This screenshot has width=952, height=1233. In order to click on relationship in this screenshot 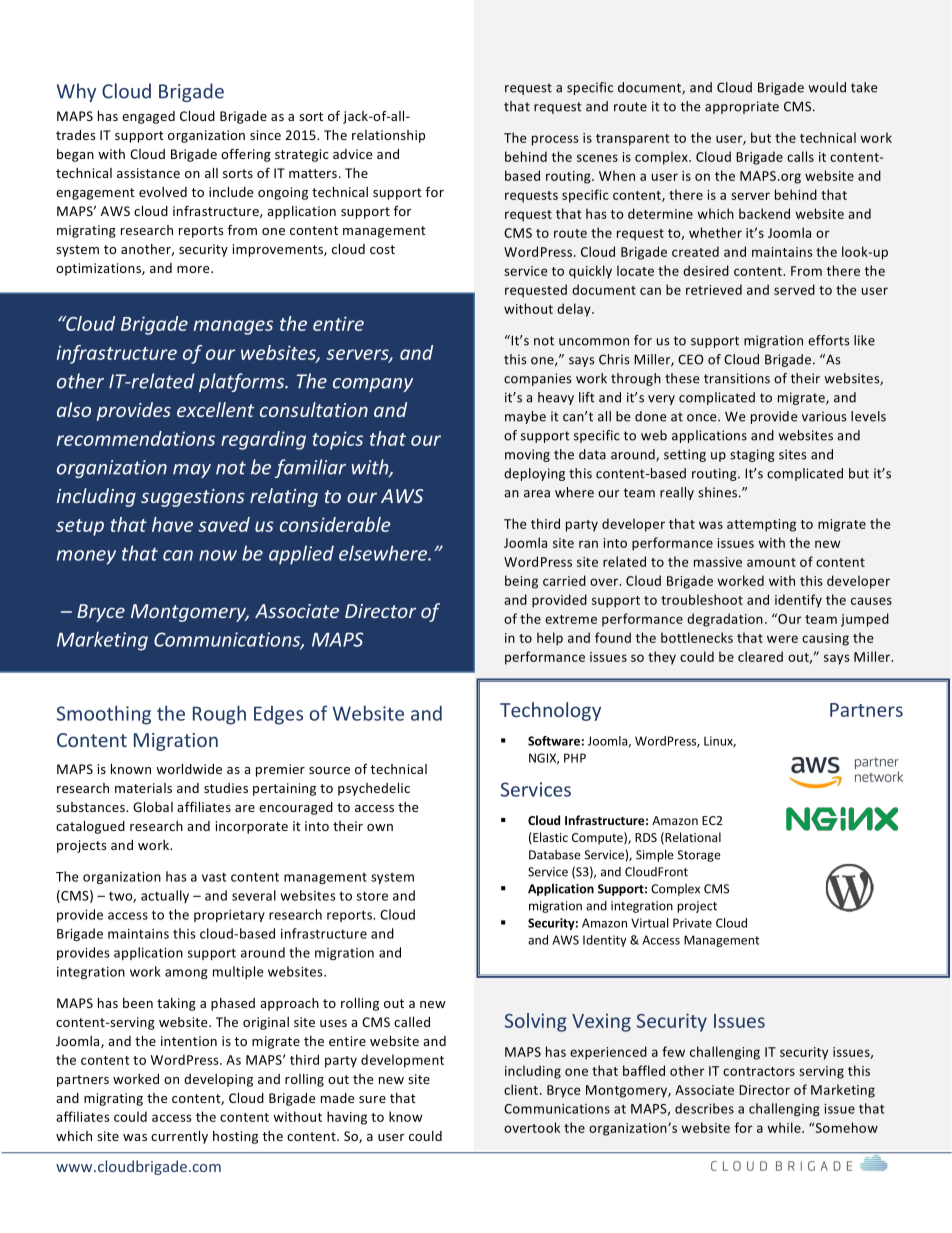, I will do `click(388, 136)`.
